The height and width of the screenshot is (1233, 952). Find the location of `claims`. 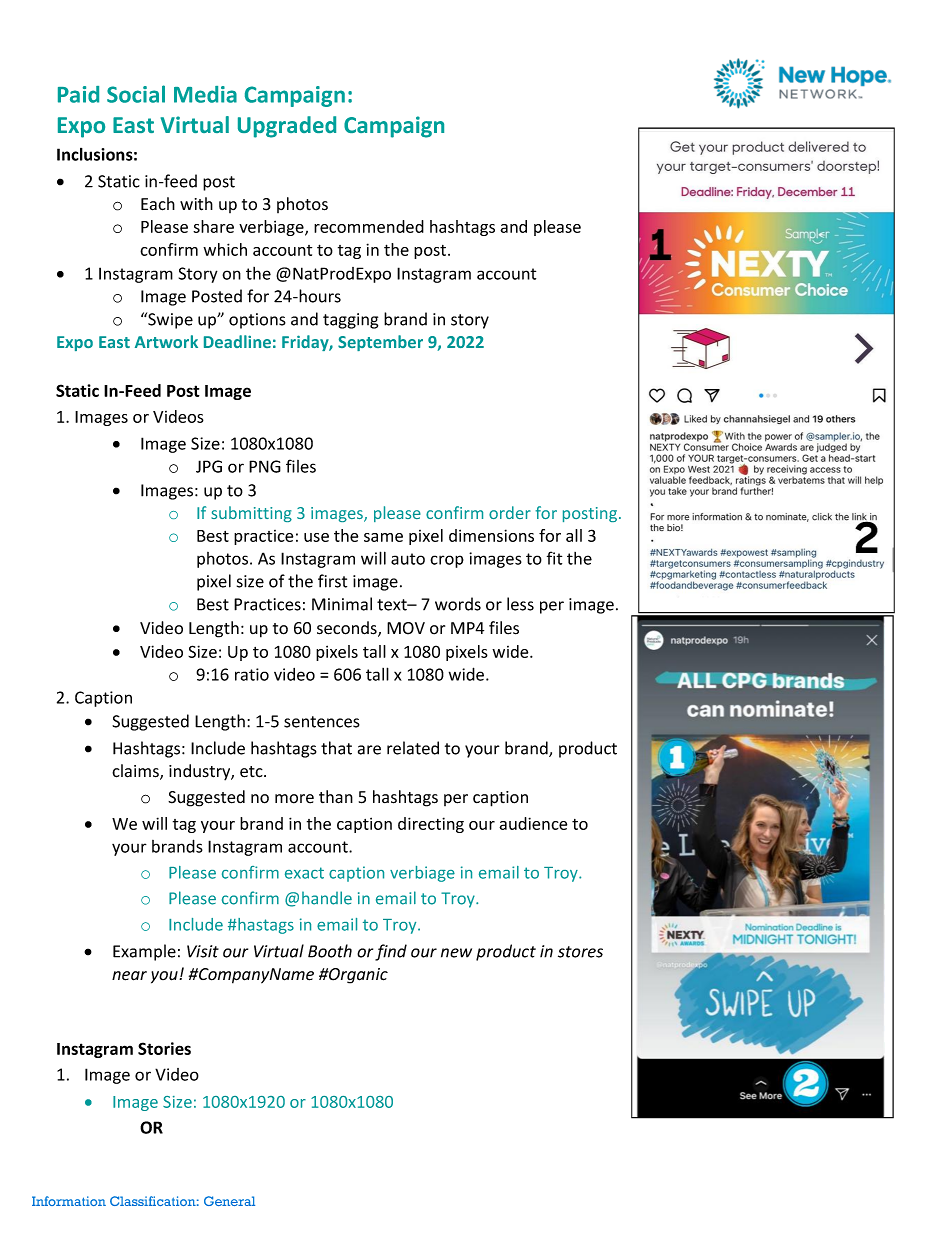

claims is located at coordinates (136, 772).
